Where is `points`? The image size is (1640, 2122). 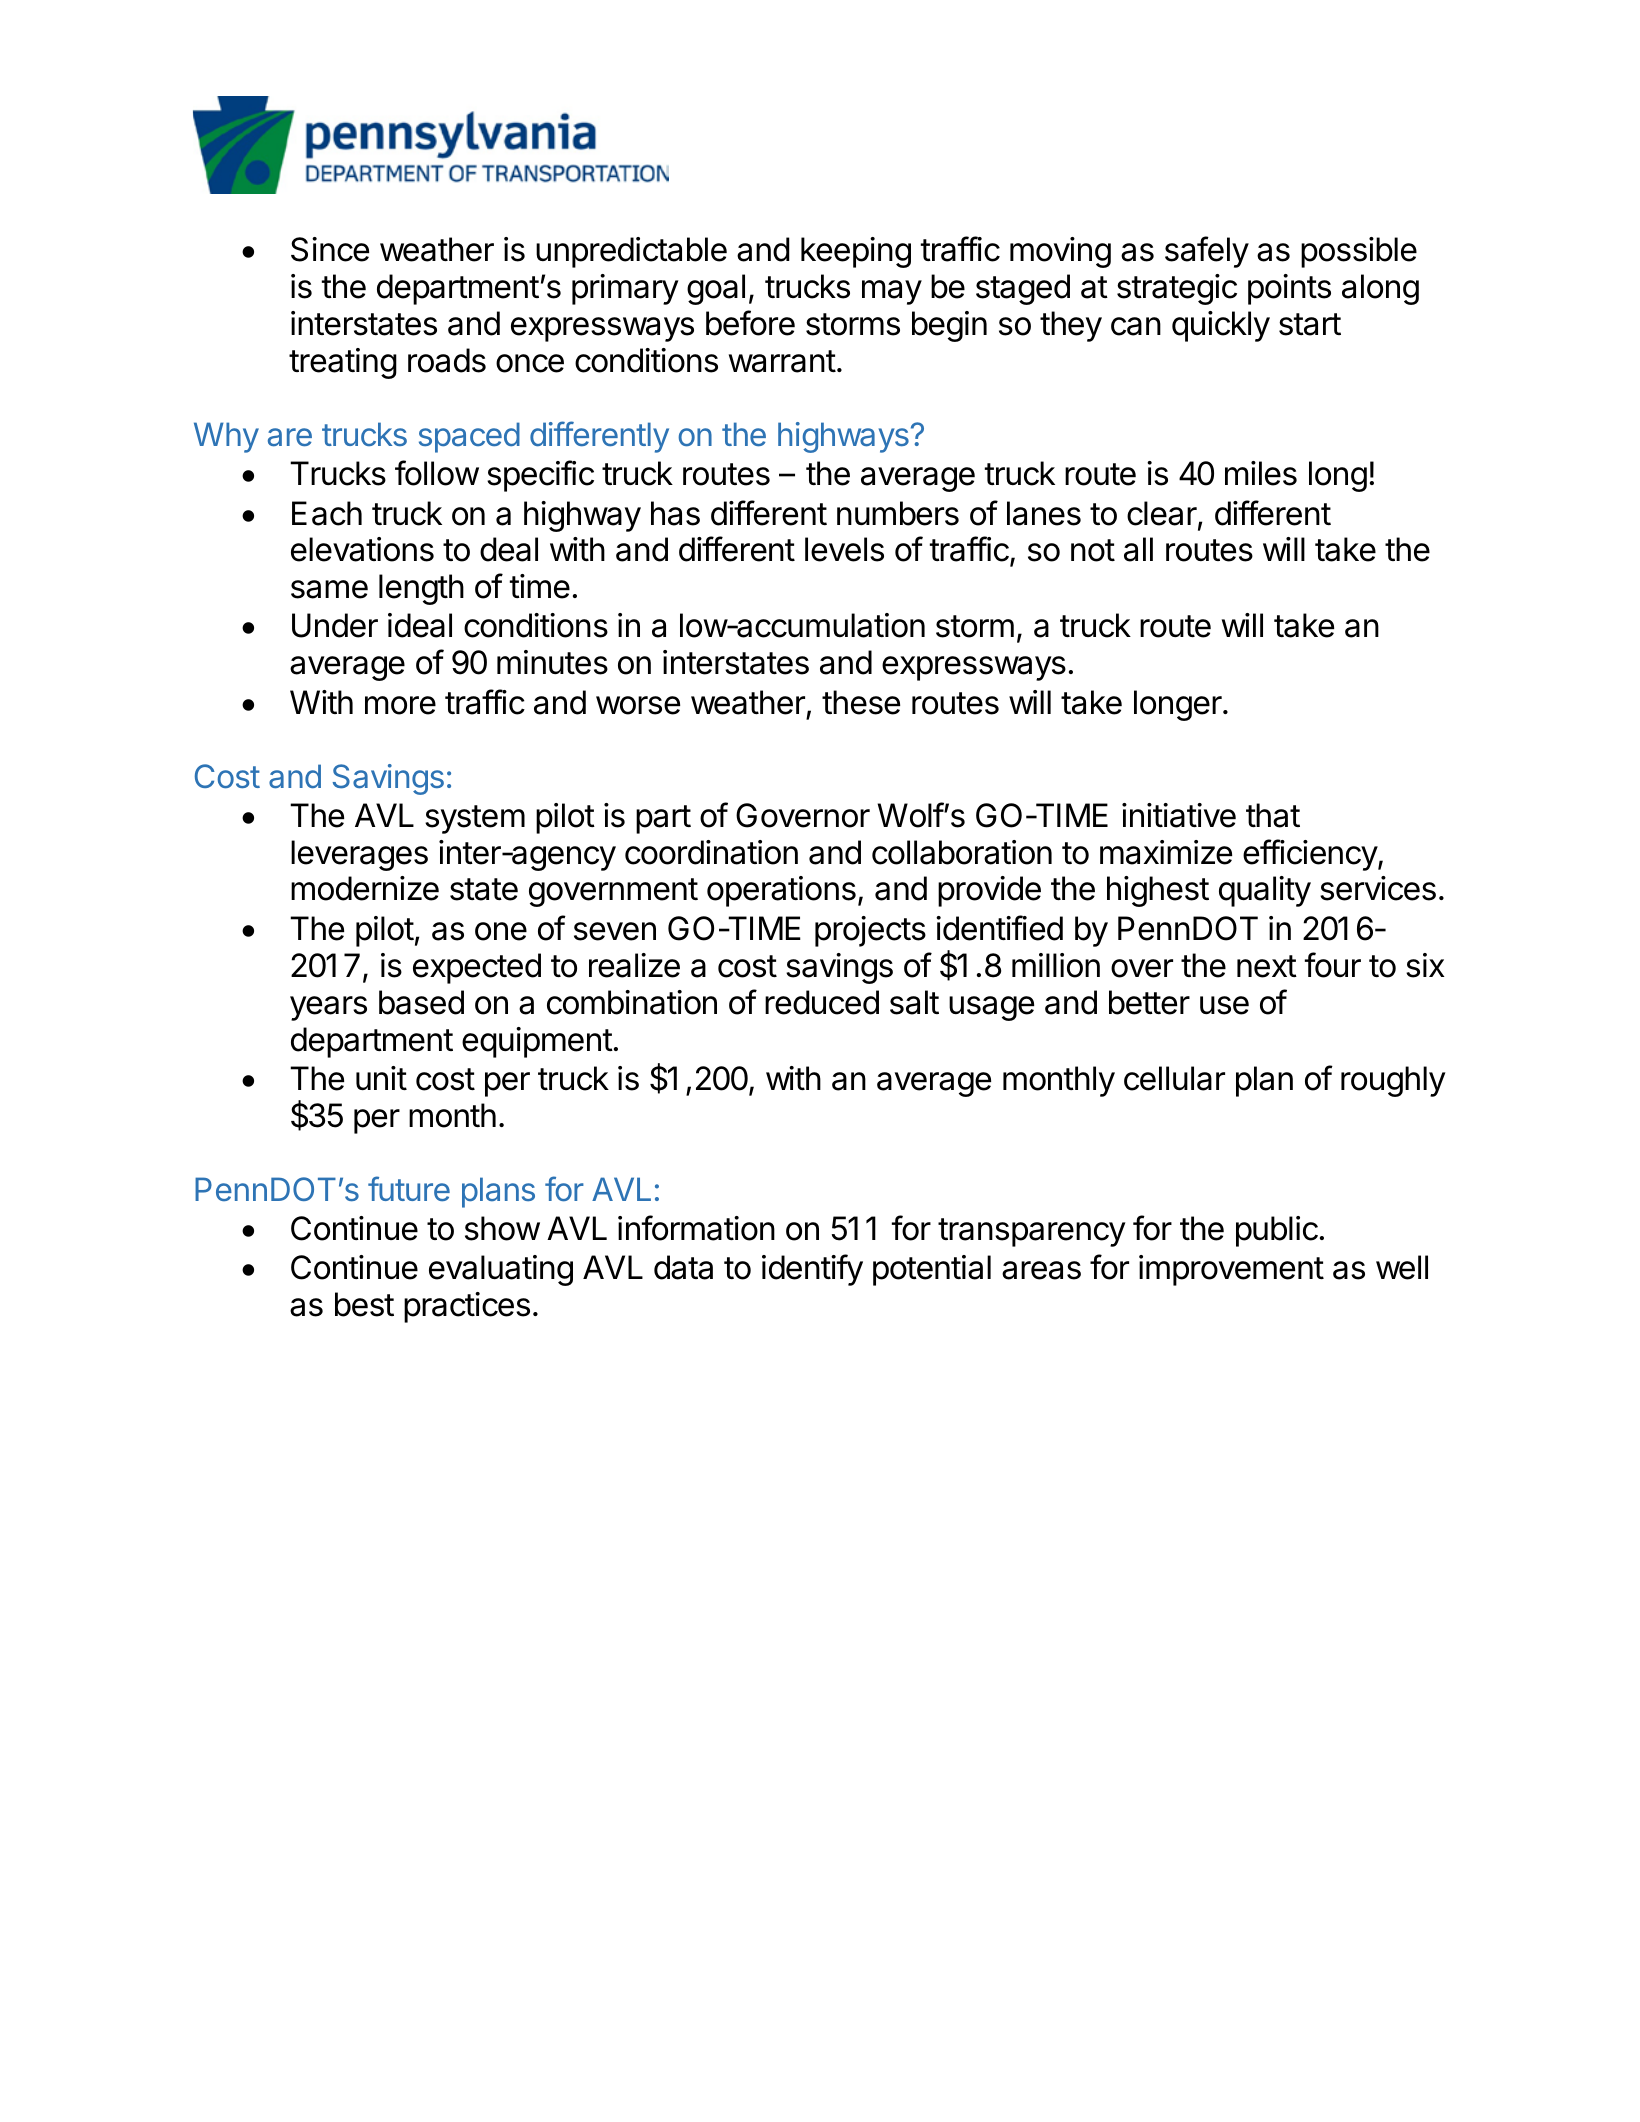
points is located at coordinates (1289, 289).
